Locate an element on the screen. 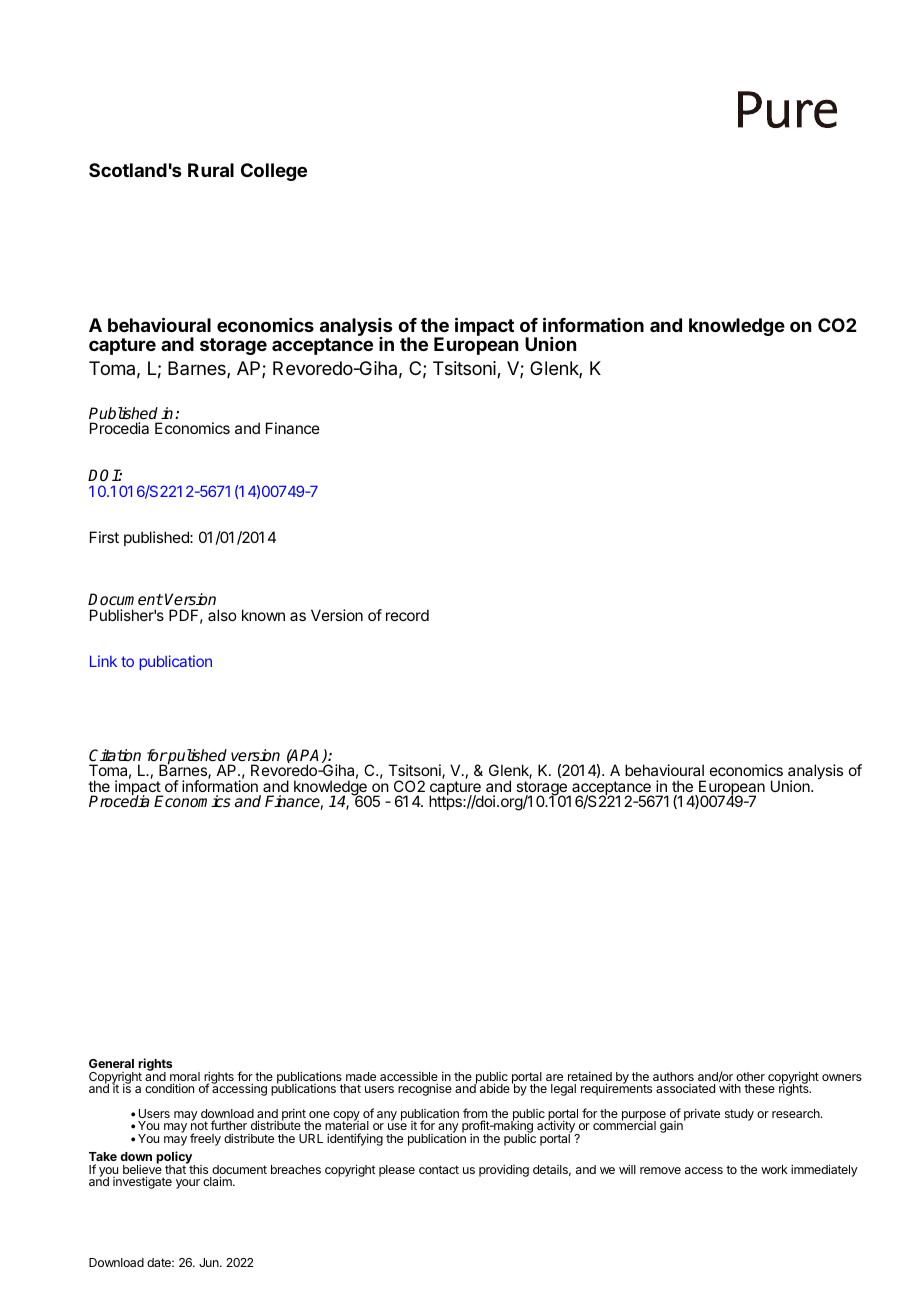 The height and width of the screenshot is (1308, 924). College is located at coordinates (274, 172).
